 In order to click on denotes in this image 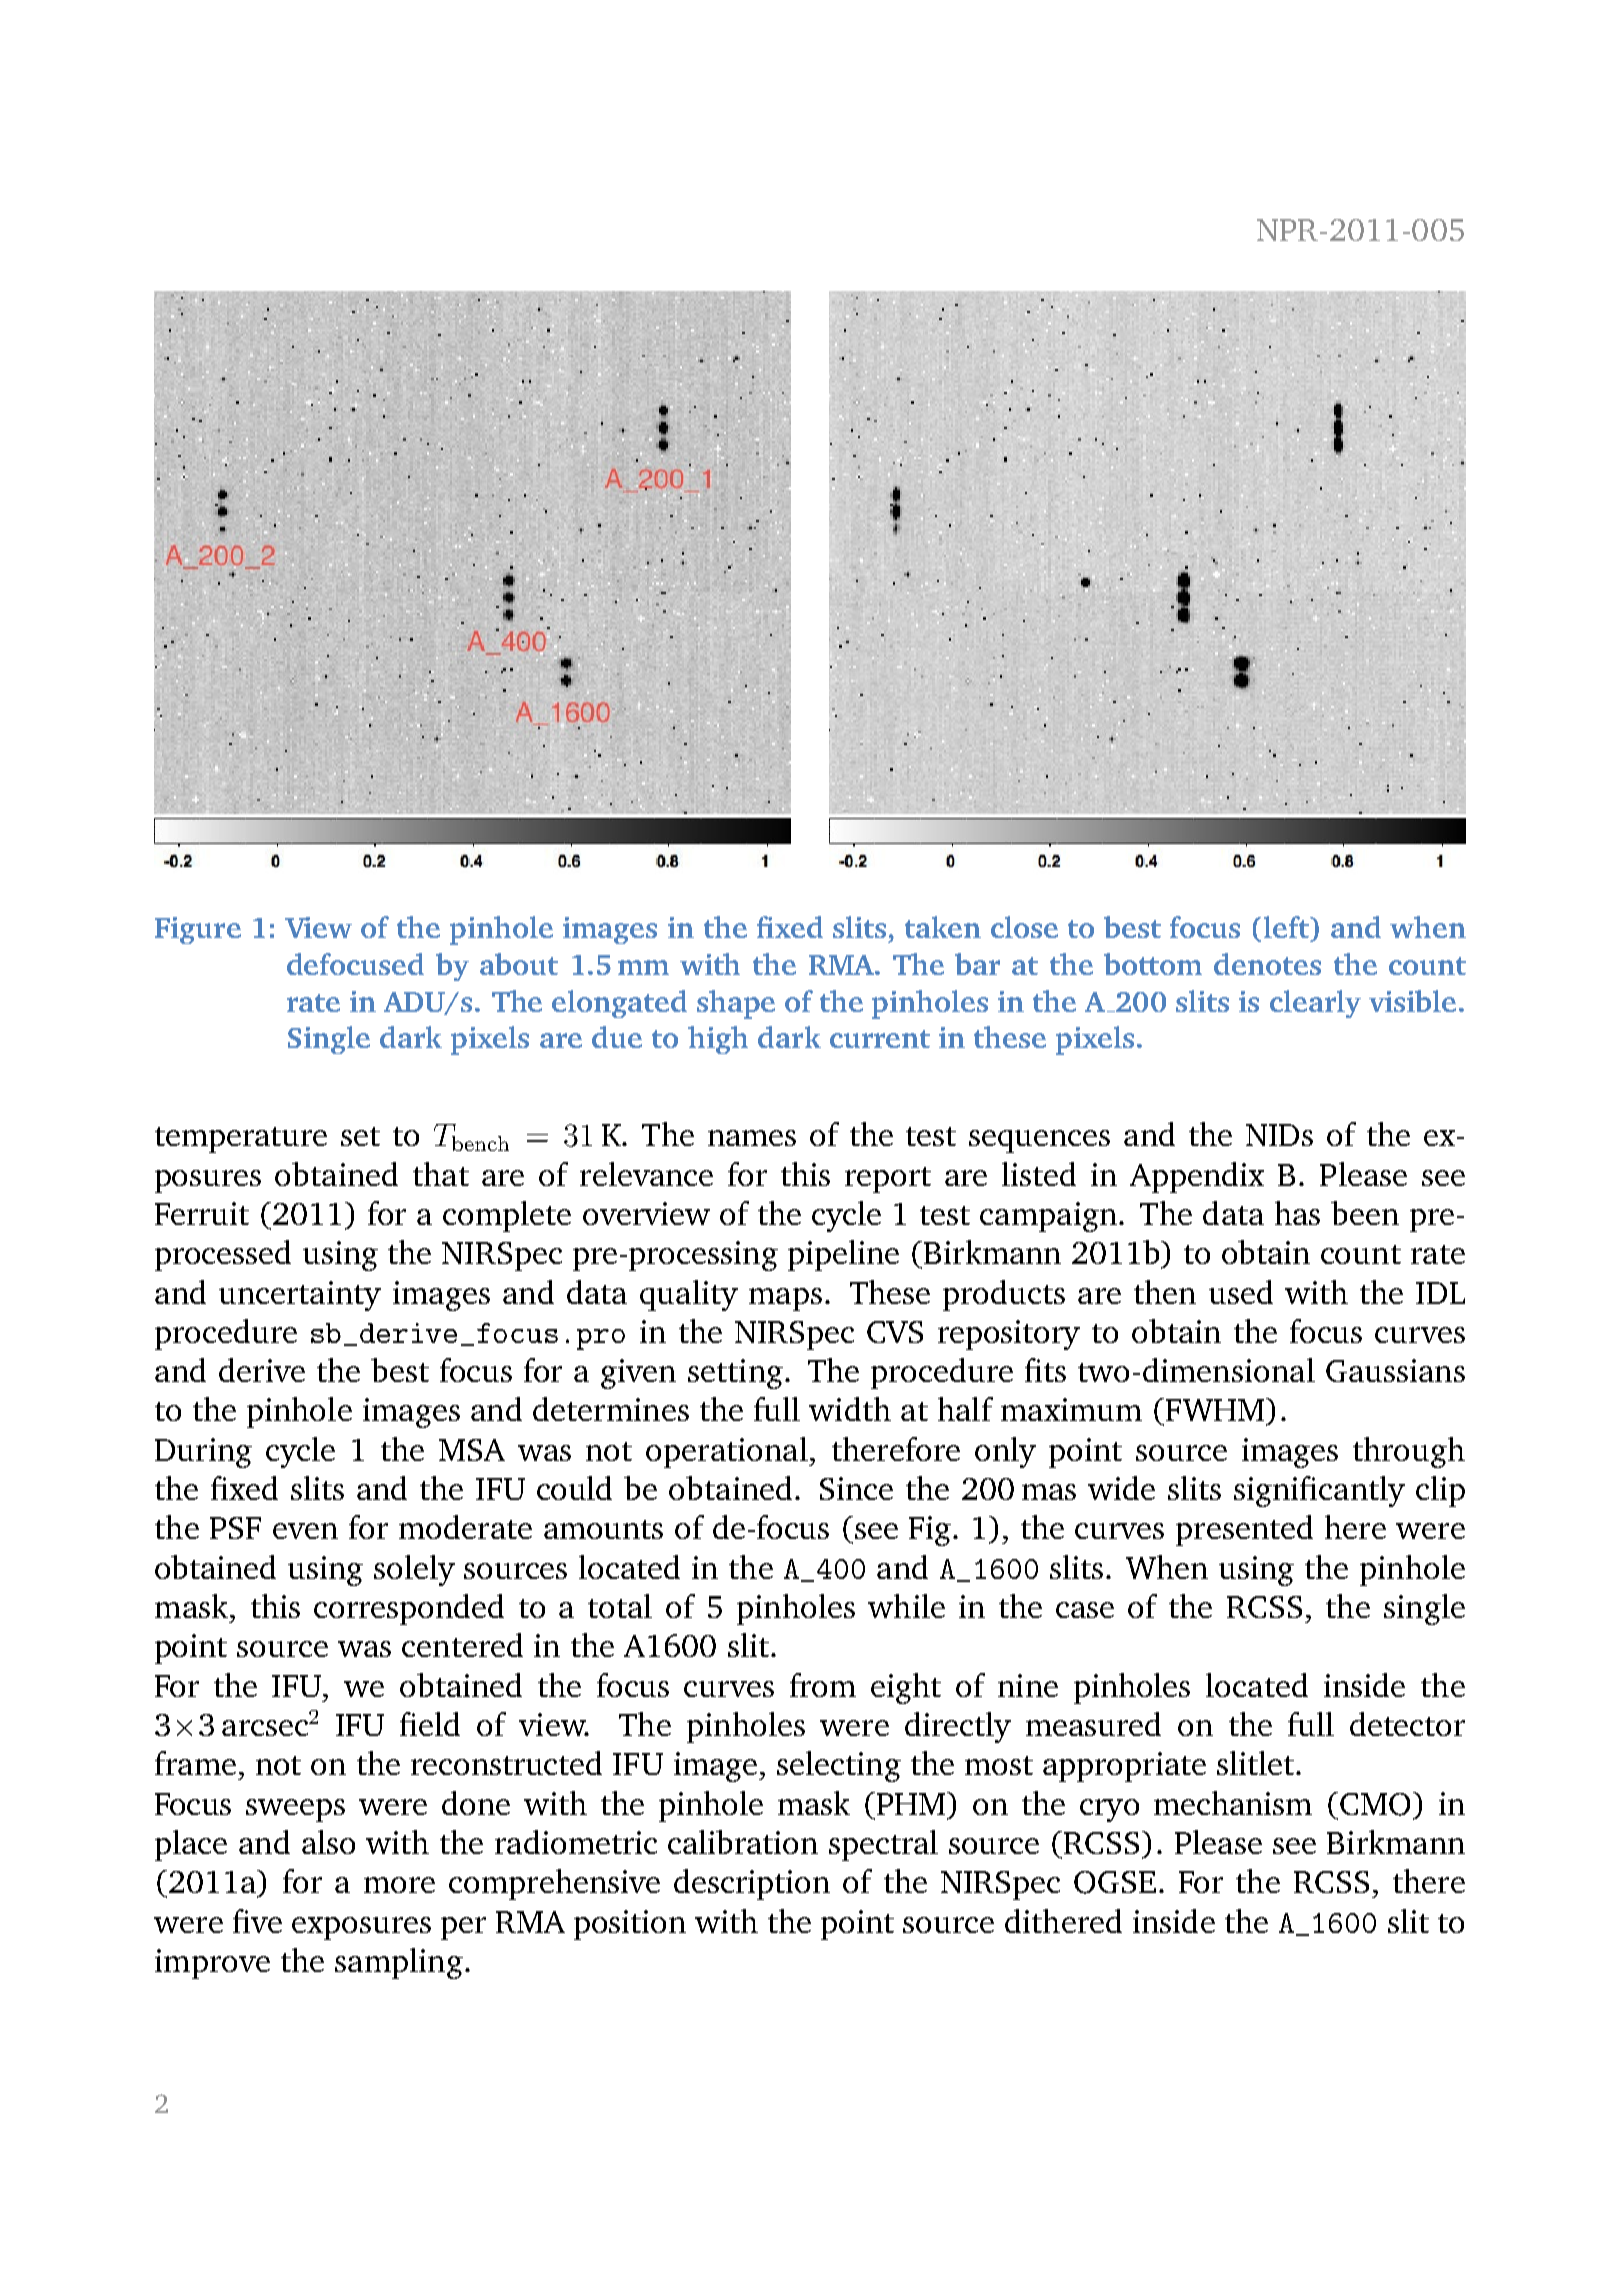, I will do `click(1267, 964)`.
